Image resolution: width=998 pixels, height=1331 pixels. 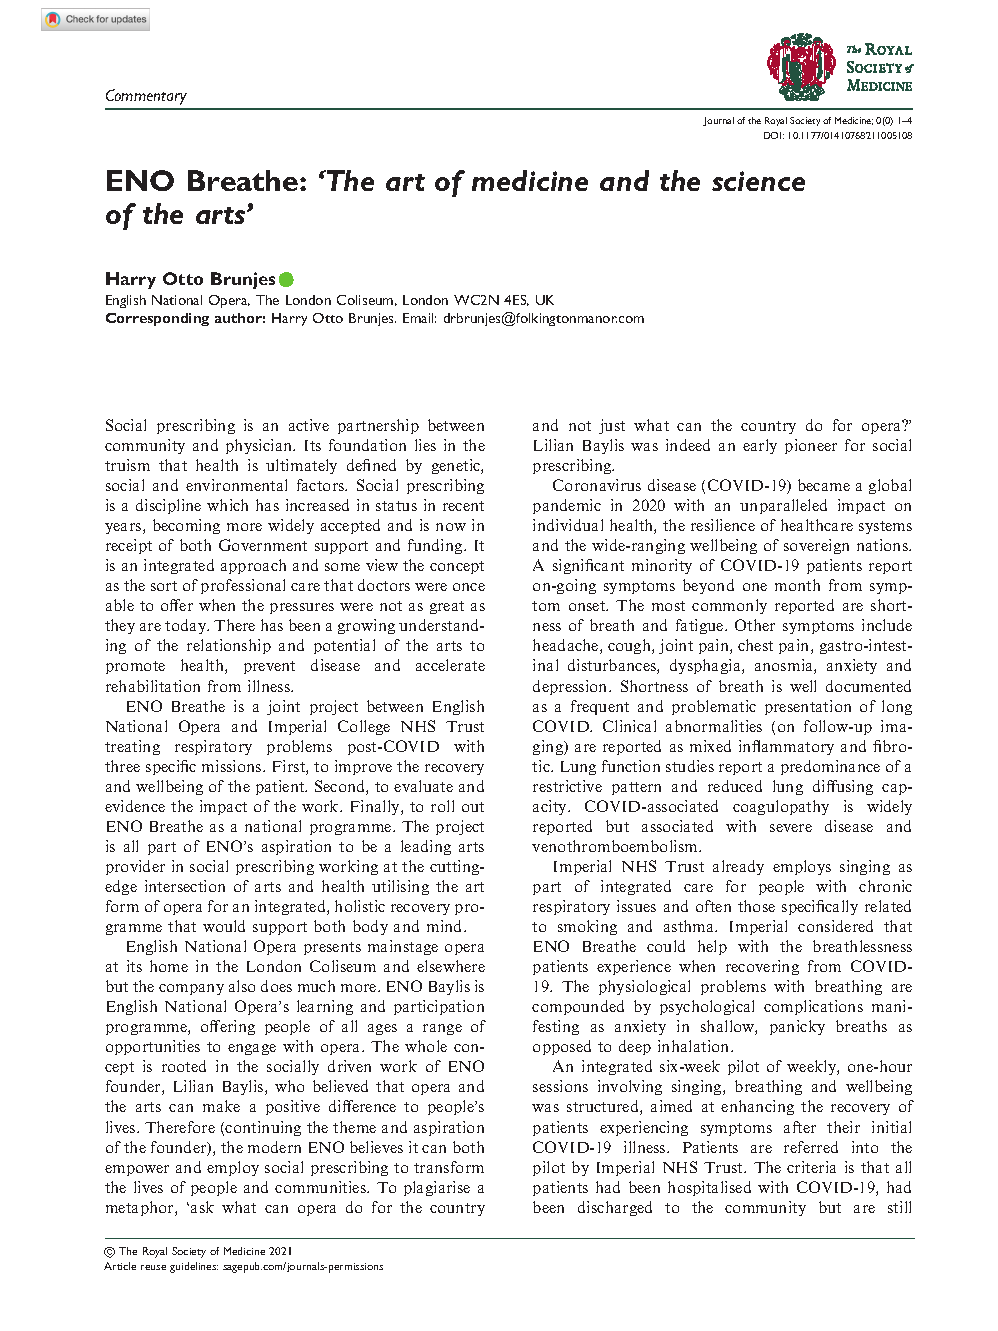 What do you see at coordinates (758, 181) in the screenshot?
I see `science` at bounding box center [758, 181].
